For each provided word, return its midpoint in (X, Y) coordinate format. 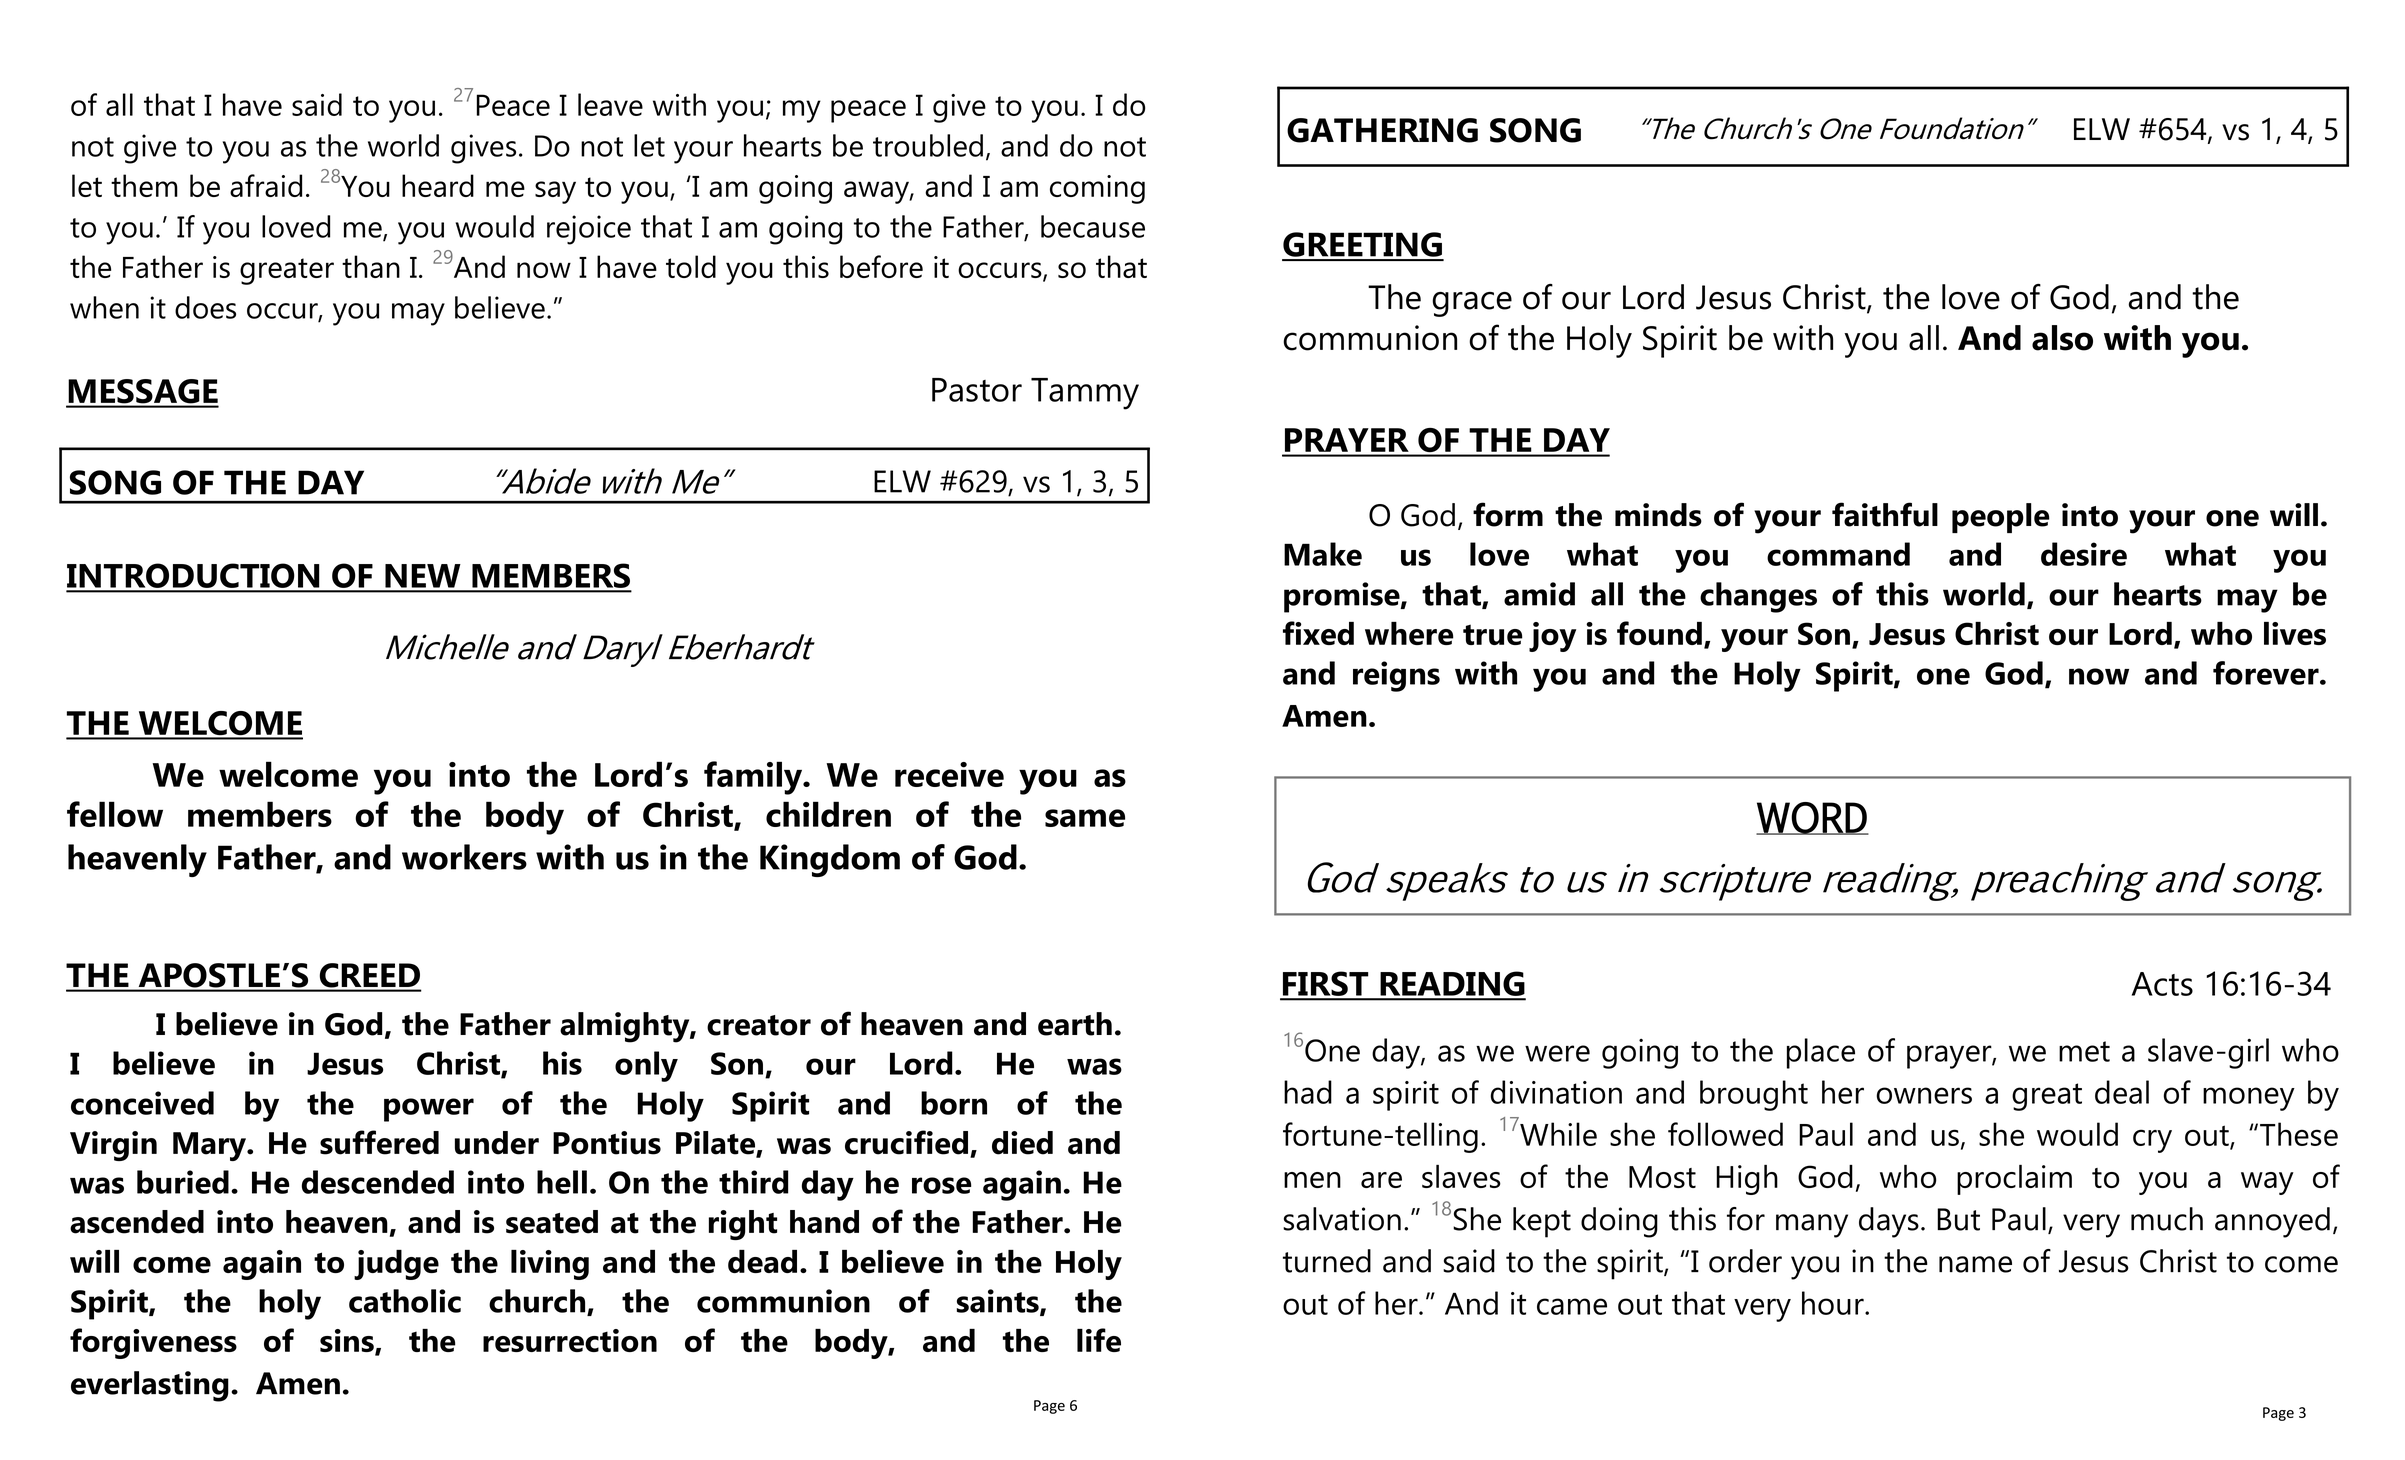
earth (1075, 1024)
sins (348, 1342)
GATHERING (1382, 130)
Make (1323, 554)
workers (464, 857)
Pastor (977, 390)
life (1099, 1340)
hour (1834, 1303)
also (2062, 338)
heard (438, 185)
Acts (2162, 984)
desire (2084, 554)
